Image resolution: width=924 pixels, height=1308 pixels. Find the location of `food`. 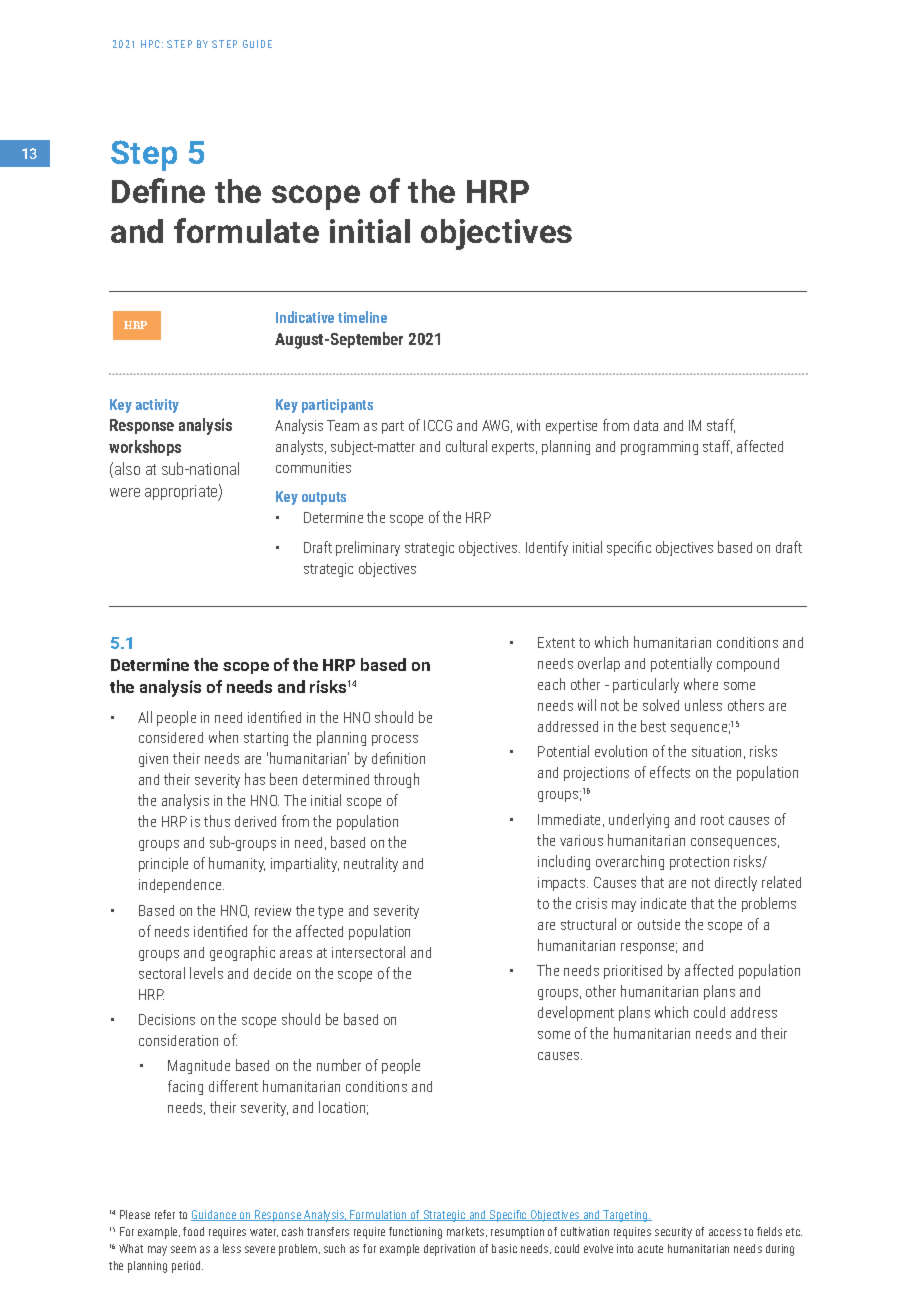

food is located at coordinates (193, 1231).
